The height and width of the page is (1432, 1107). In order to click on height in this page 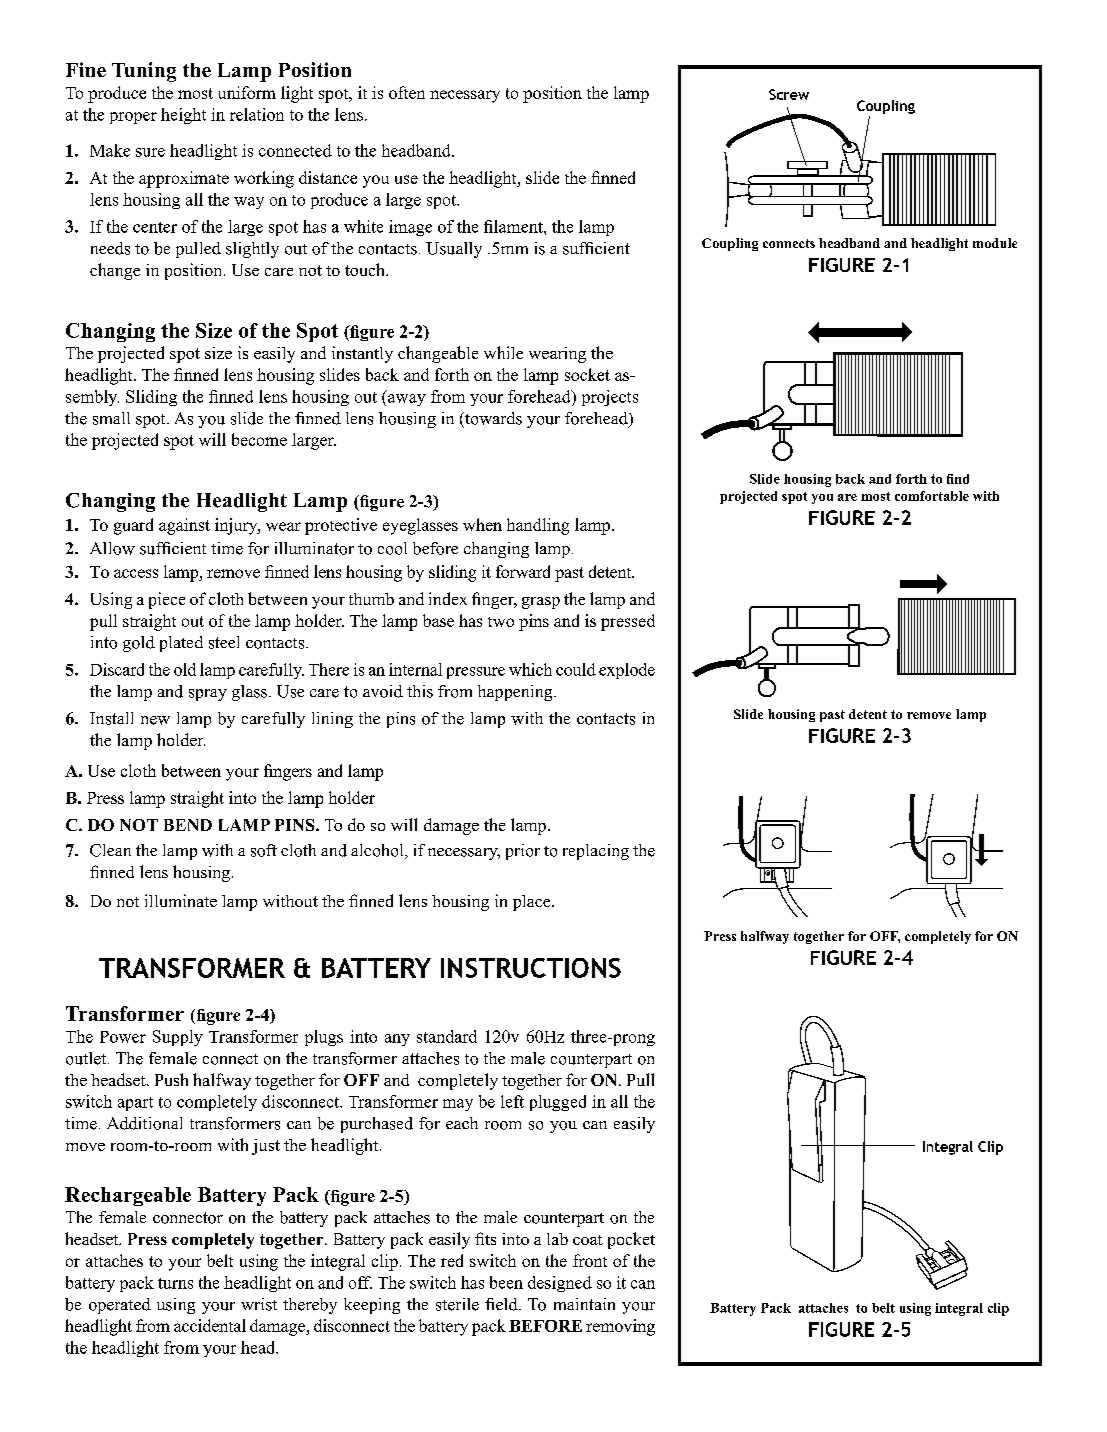, I will do `click(183, 116)`.
